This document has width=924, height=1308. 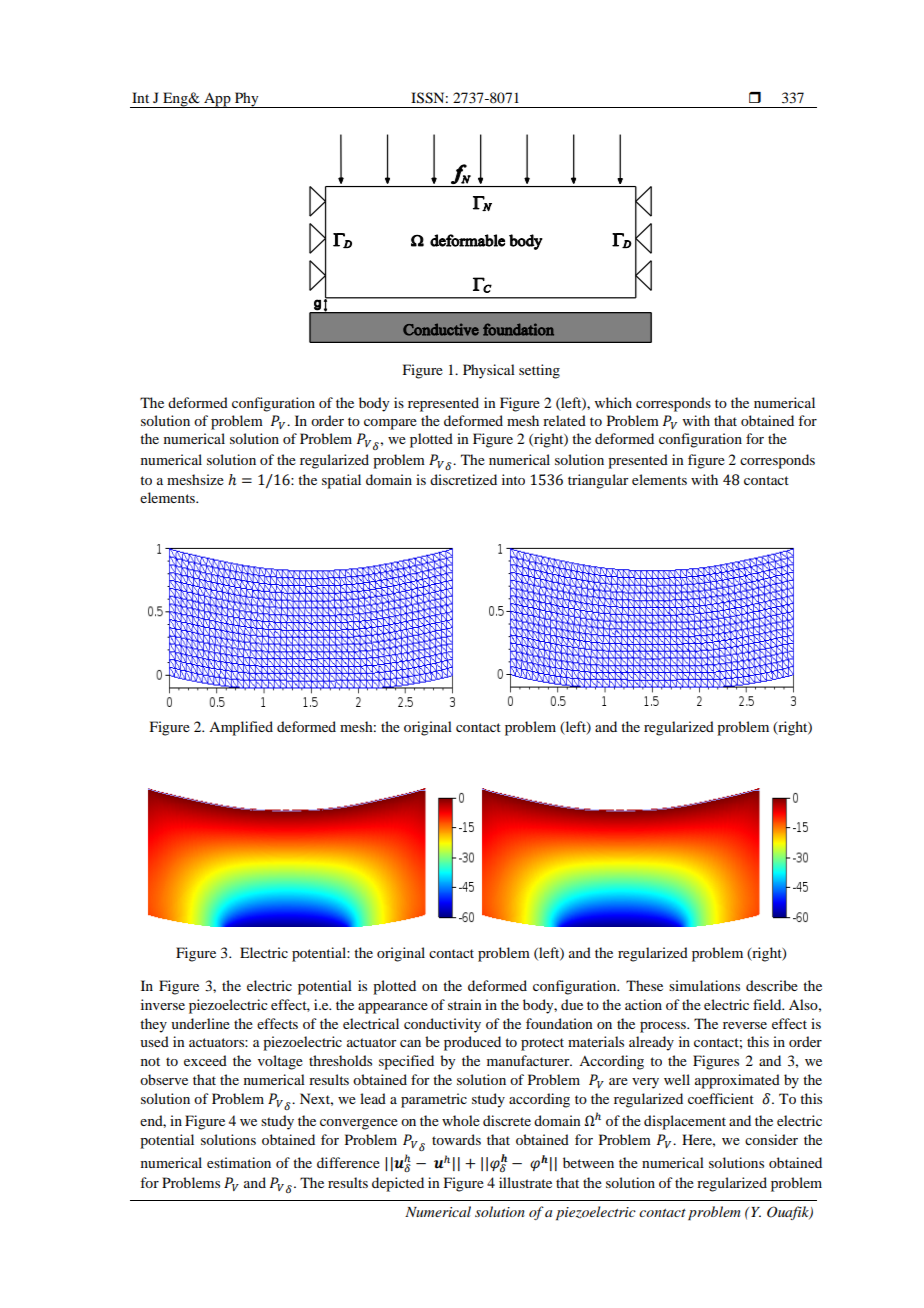 What do you see at coordinates (489, 371) in the document?
I see `Physical` at bounding box center [489, 371].
